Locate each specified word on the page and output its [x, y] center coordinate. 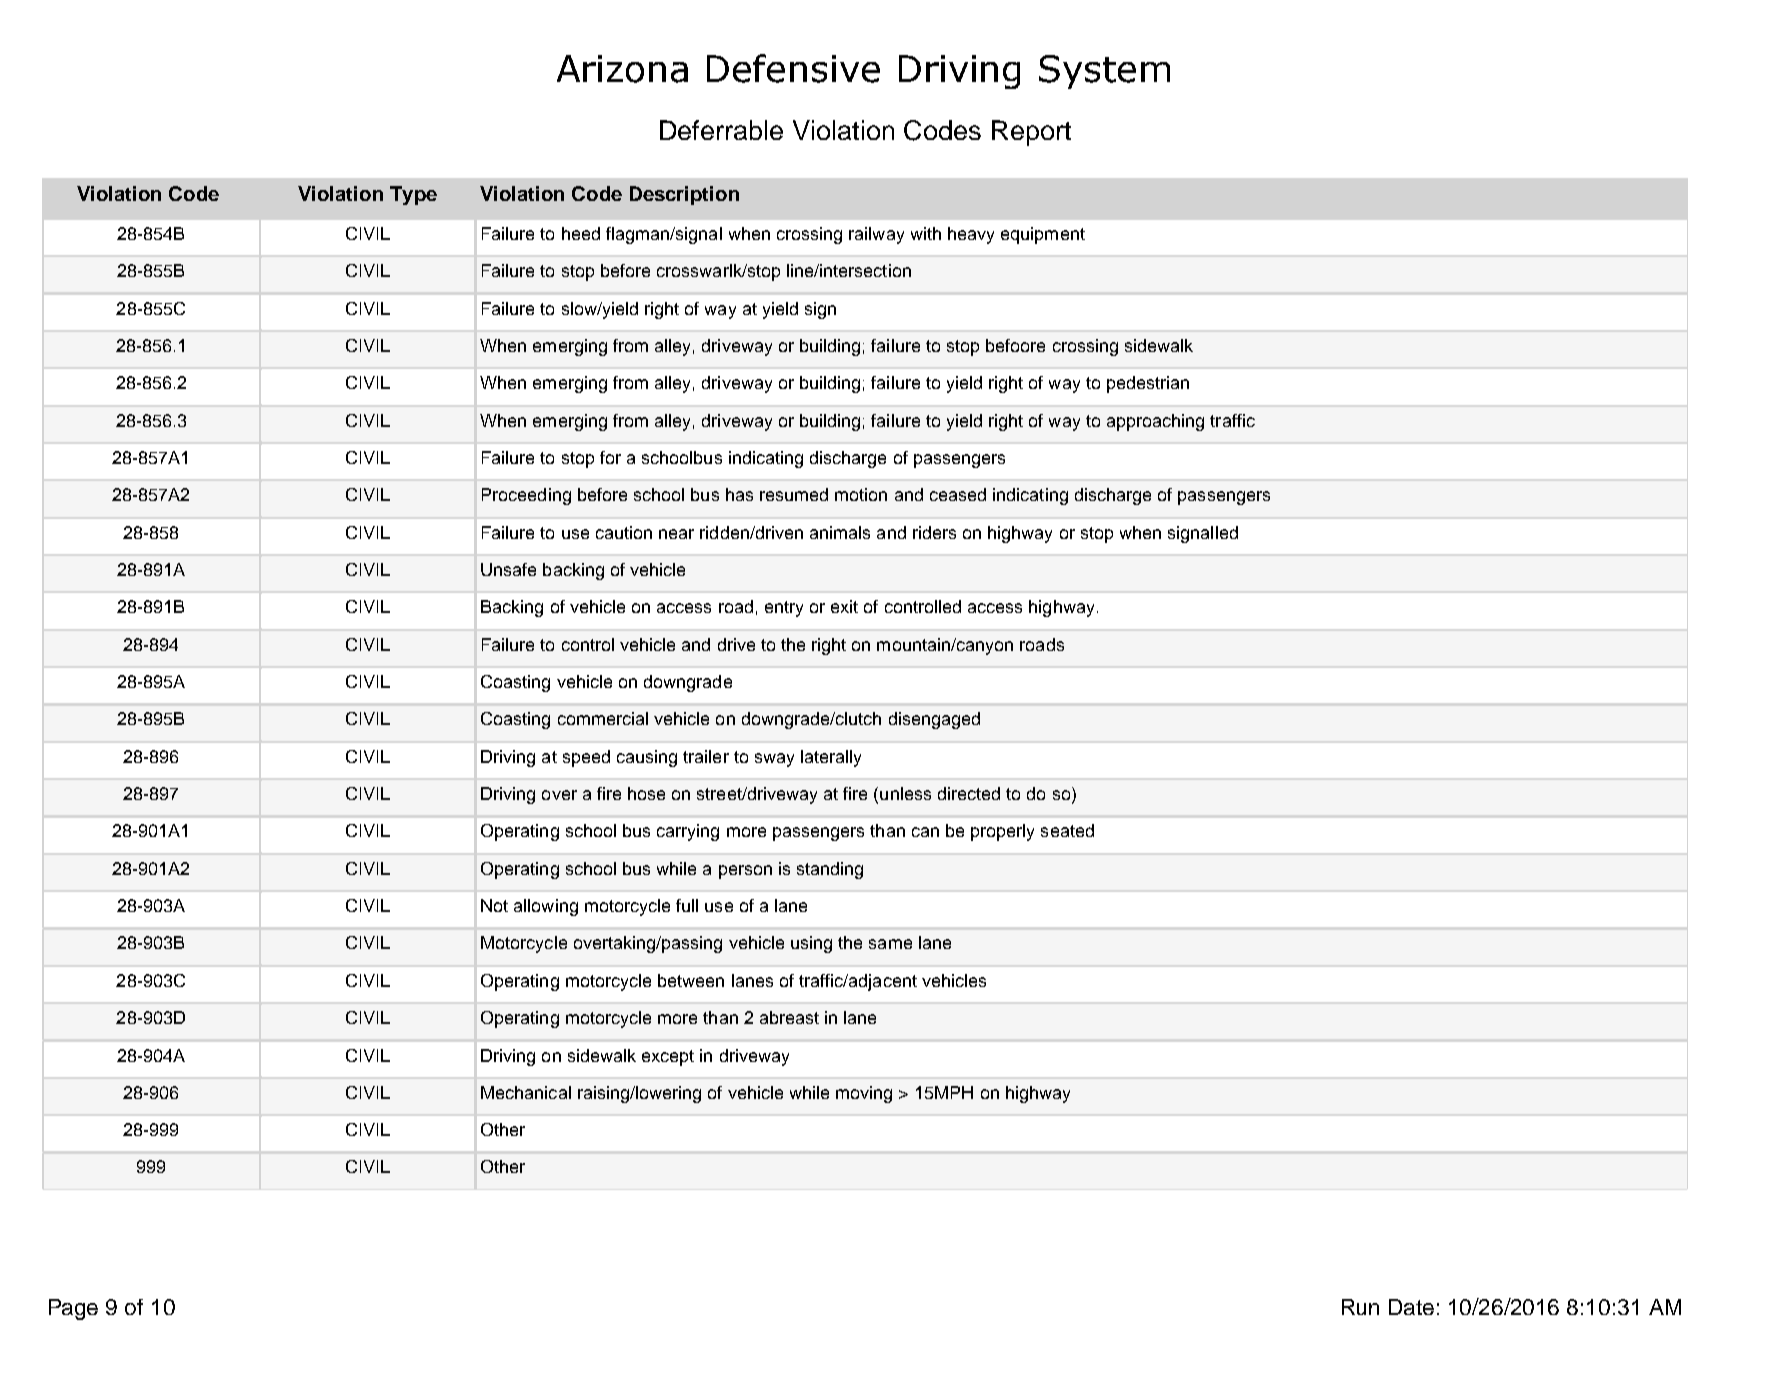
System [1104, 72]
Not [494, 905]
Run [1360, 1307]
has [739, 494]
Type [413, 195]
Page [73, 1309]
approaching [1155, 422]
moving [864, 1094]
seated [1067, 830]
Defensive [793, 68]
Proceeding [526, 496]
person [745, 872]
